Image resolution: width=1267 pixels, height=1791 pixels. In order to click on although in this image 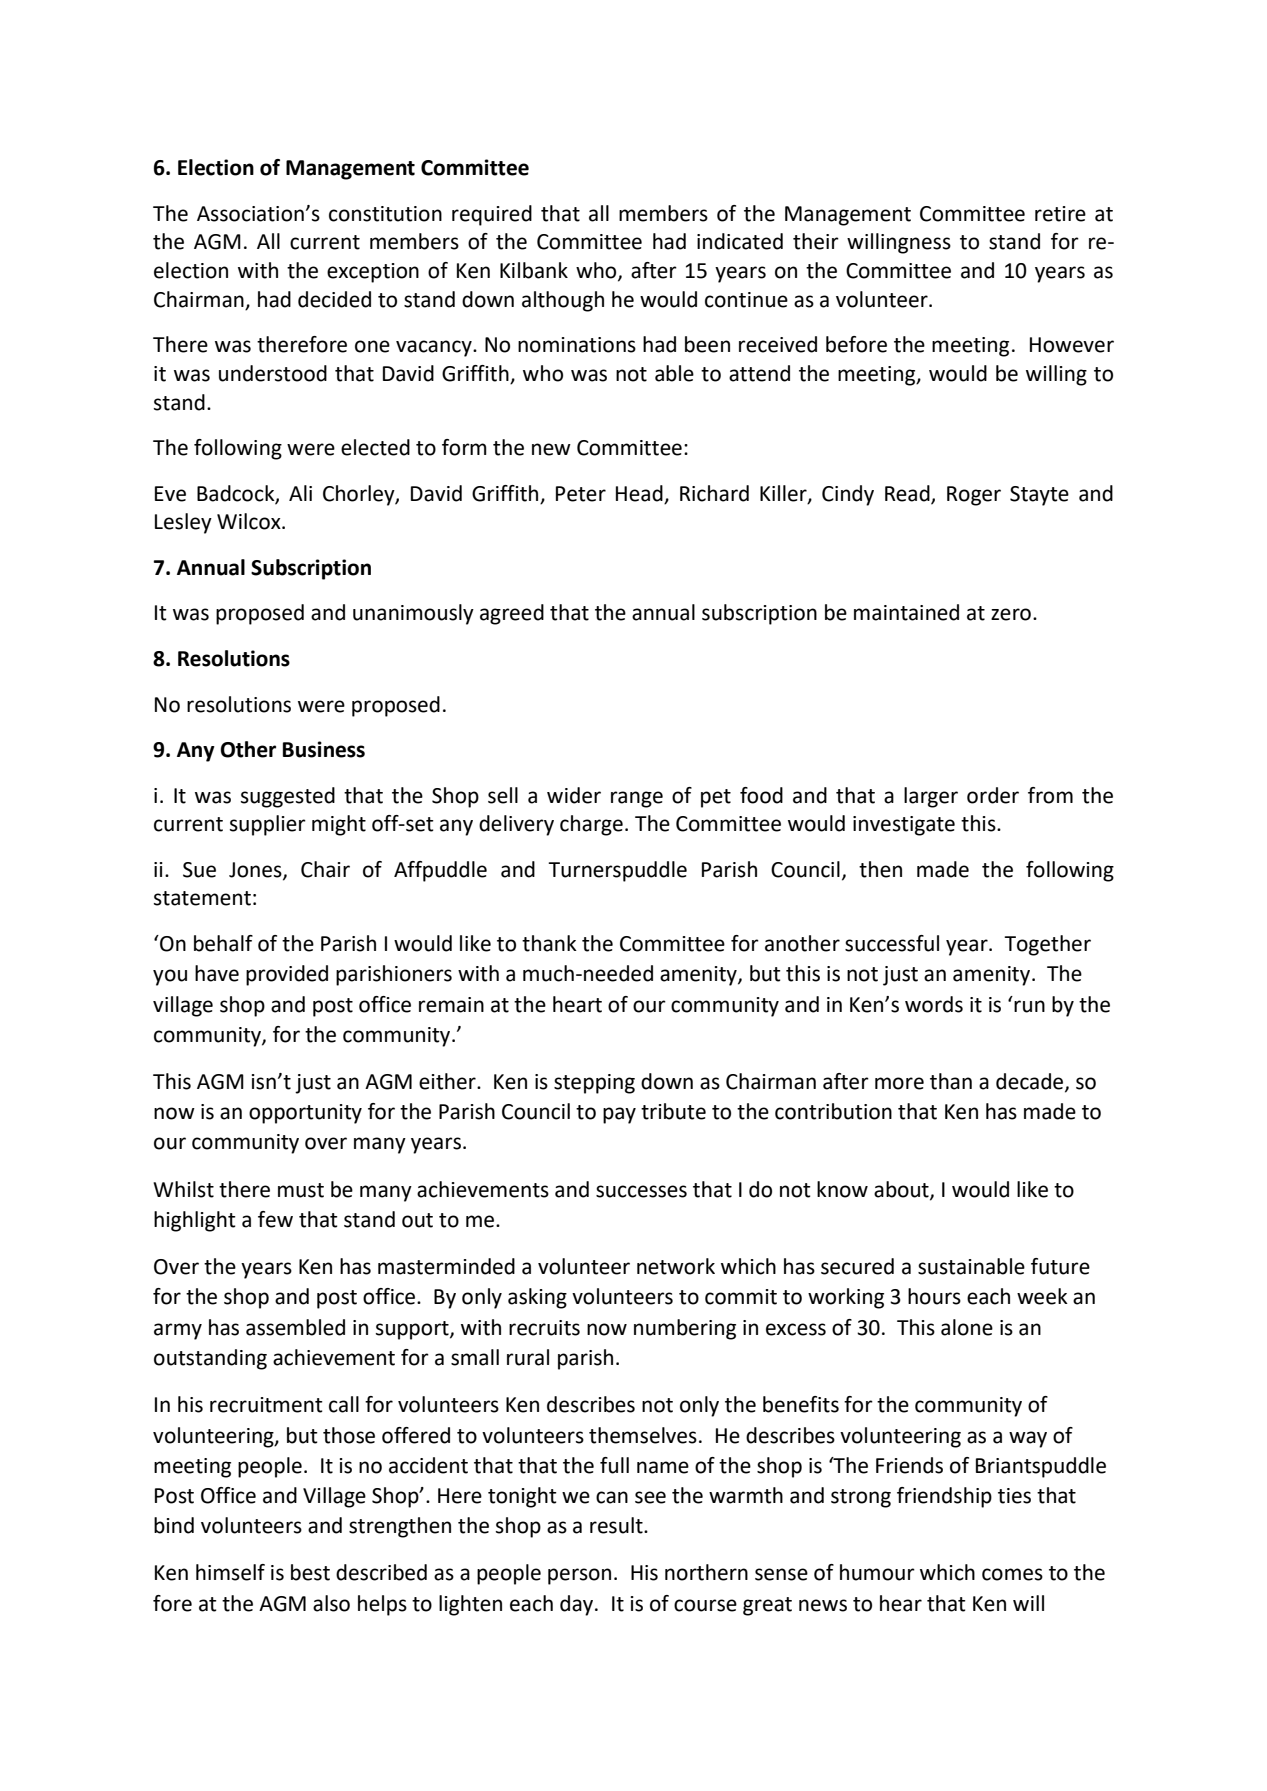, I will do `click(563, 301)`.
